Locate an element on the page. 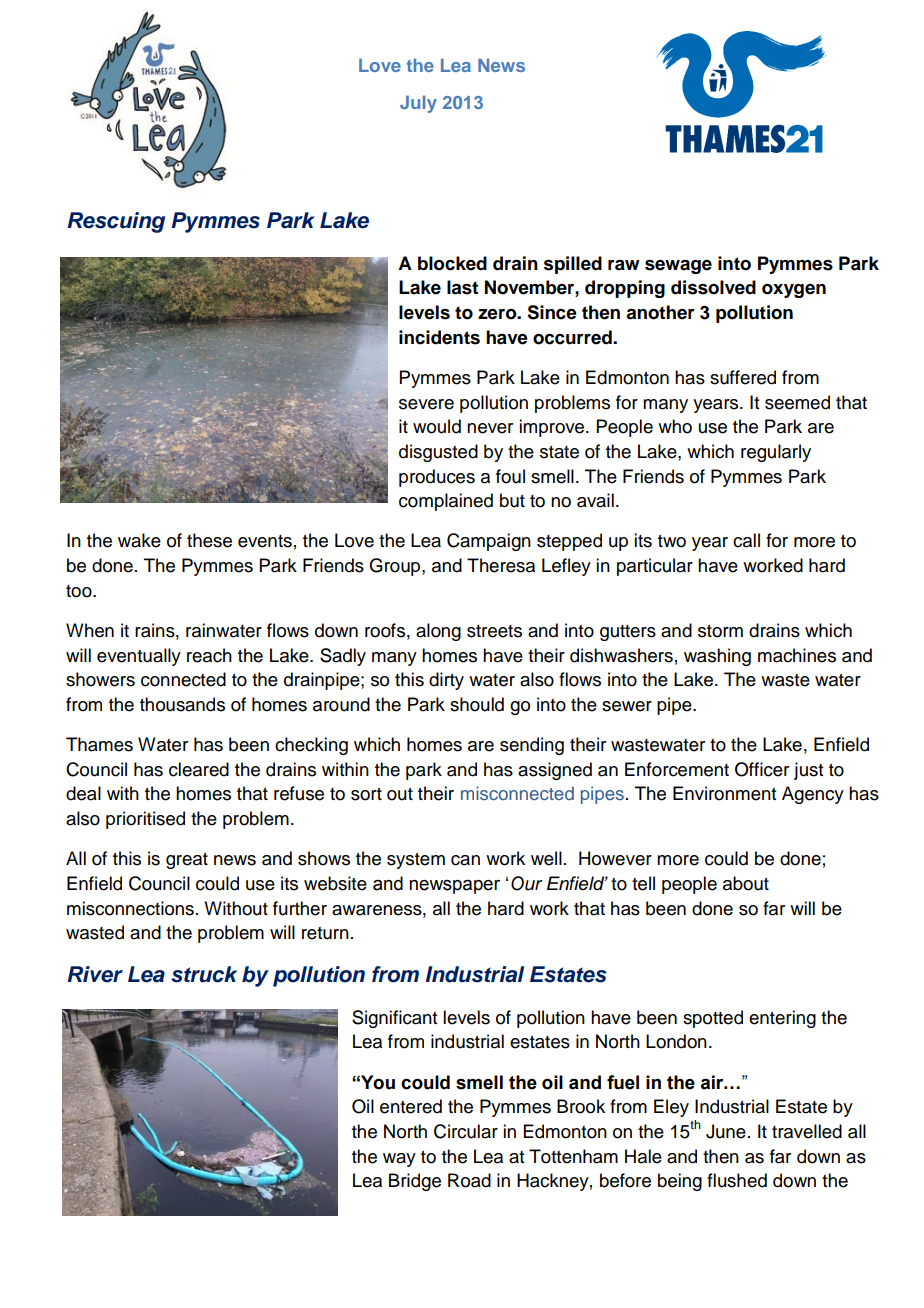 This page has height=1308, width=924. about is located at coordinates (746, 883).
